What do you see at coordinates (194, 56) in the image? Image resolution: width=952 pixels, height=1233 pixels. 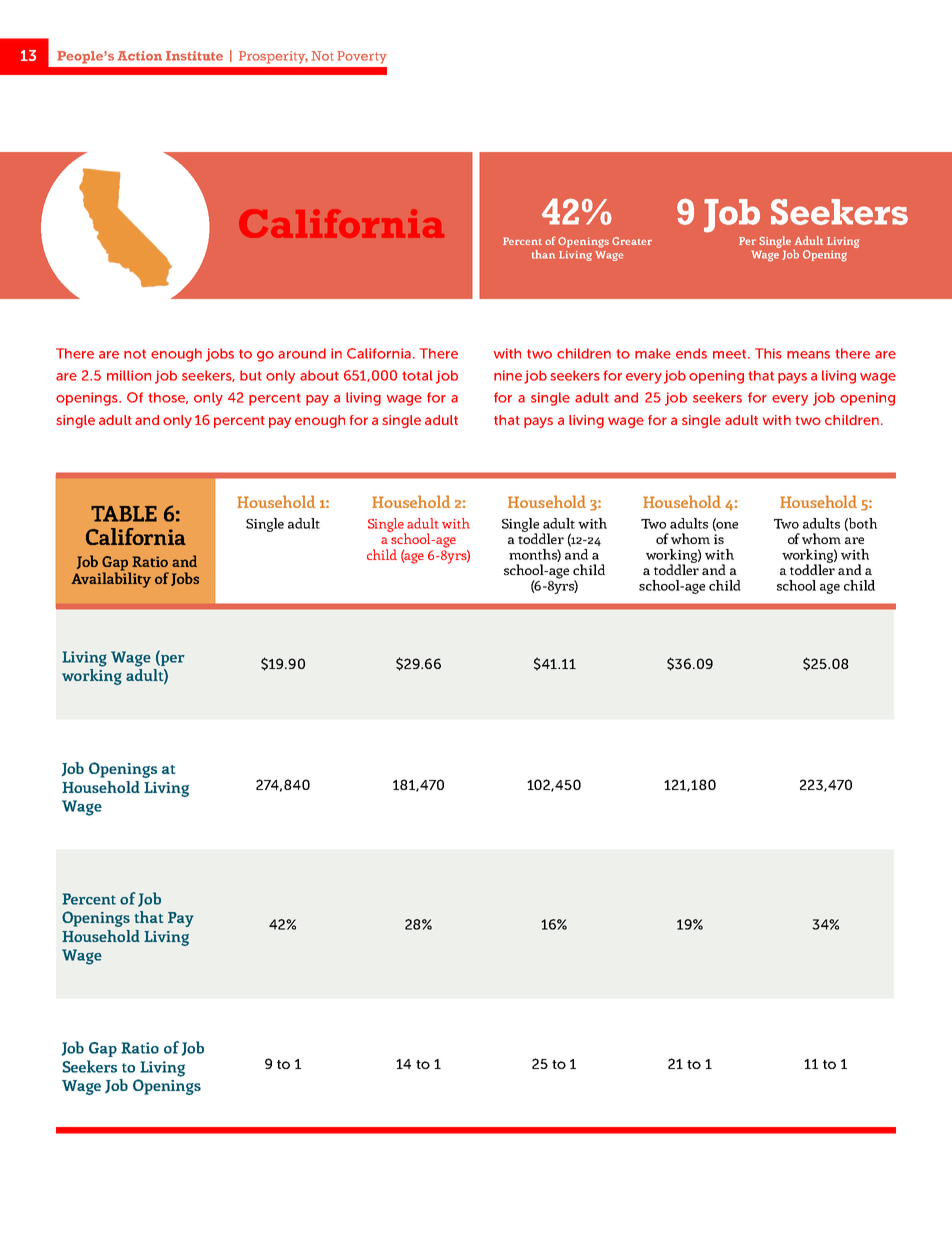 I see `Institute` at bounding box center [194, 56].
